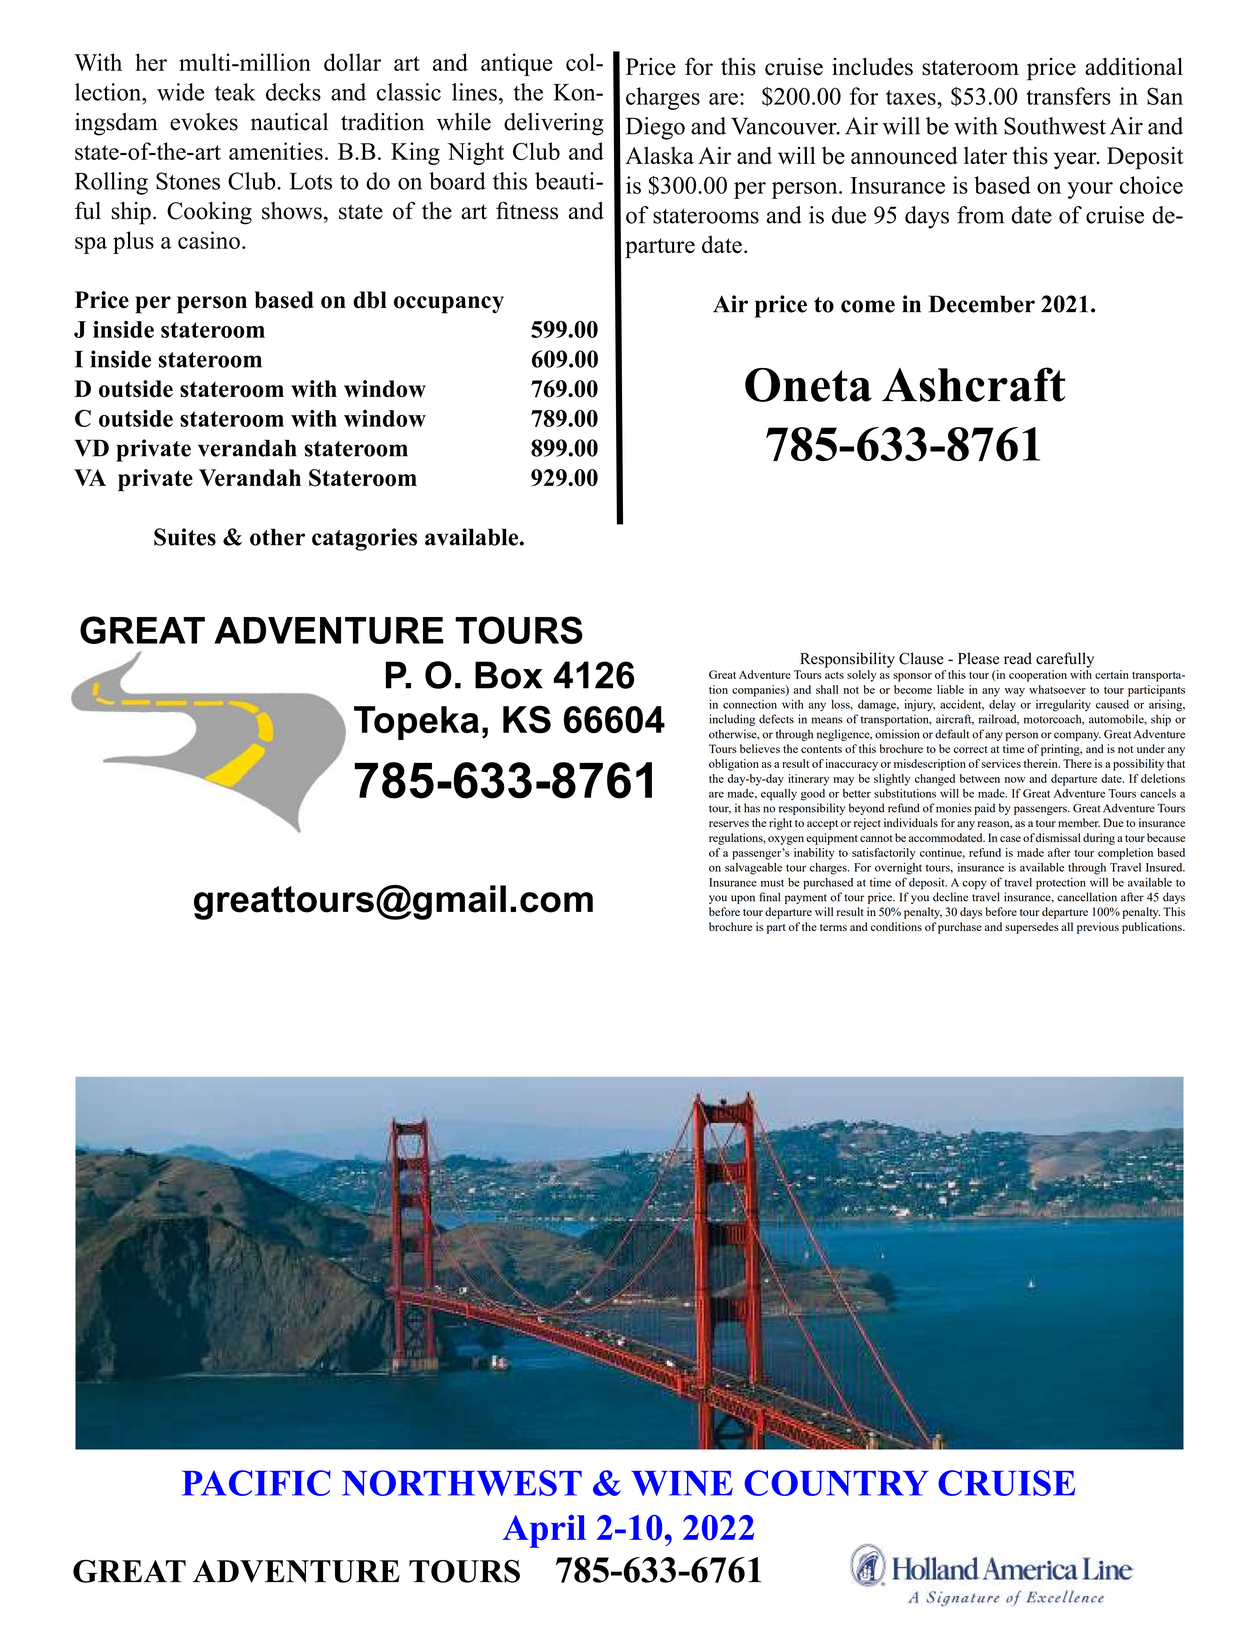 The image size is (1260, 1631). I want to click on Diego, so click(655, 128).
